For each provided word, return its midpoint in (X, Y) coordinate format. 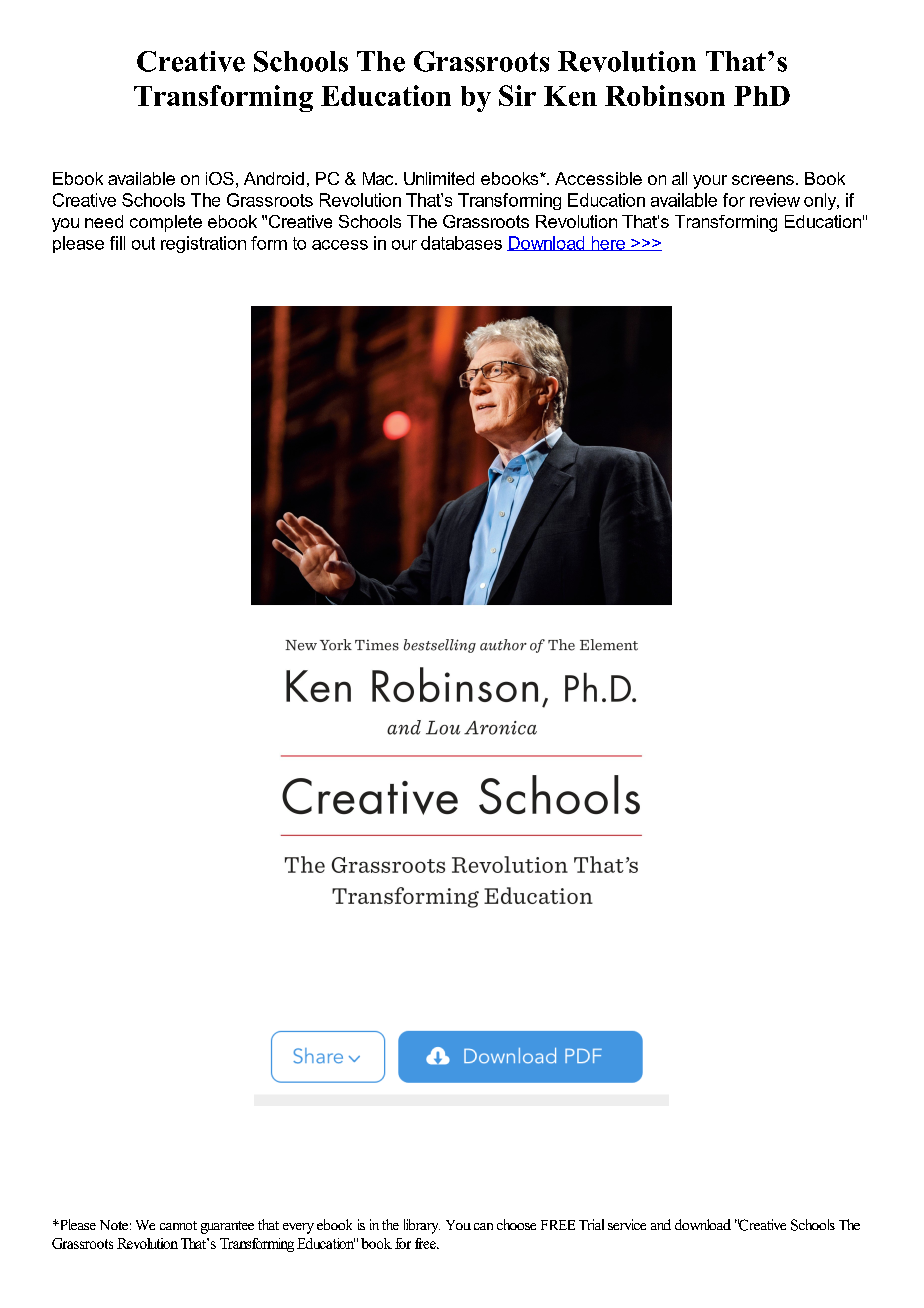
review (775, 200)
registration (203, 244)
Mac (379, 178)
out (143, 243)
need (104, 221)
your (710, 182)
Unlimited (439, 178)
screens (763, 180)
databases (461, 243)
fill (117, 243)
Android (274, 178)
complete (166, 223)
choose (516, 1224)
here (608, 243)
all (679, 178)
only (821, 201)
